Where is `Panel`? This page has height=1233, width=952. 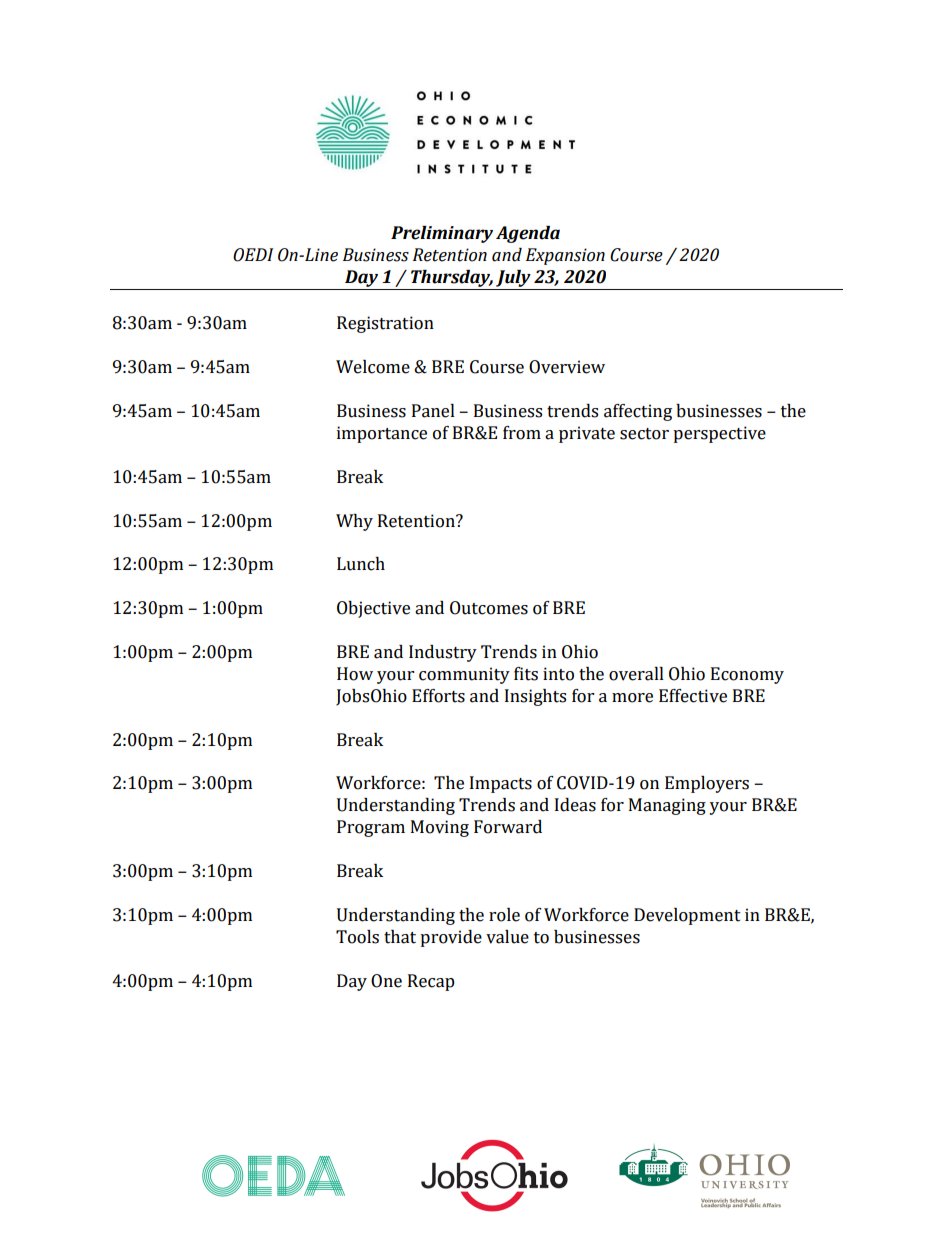 Panel is located at coordinates (433, 411).
